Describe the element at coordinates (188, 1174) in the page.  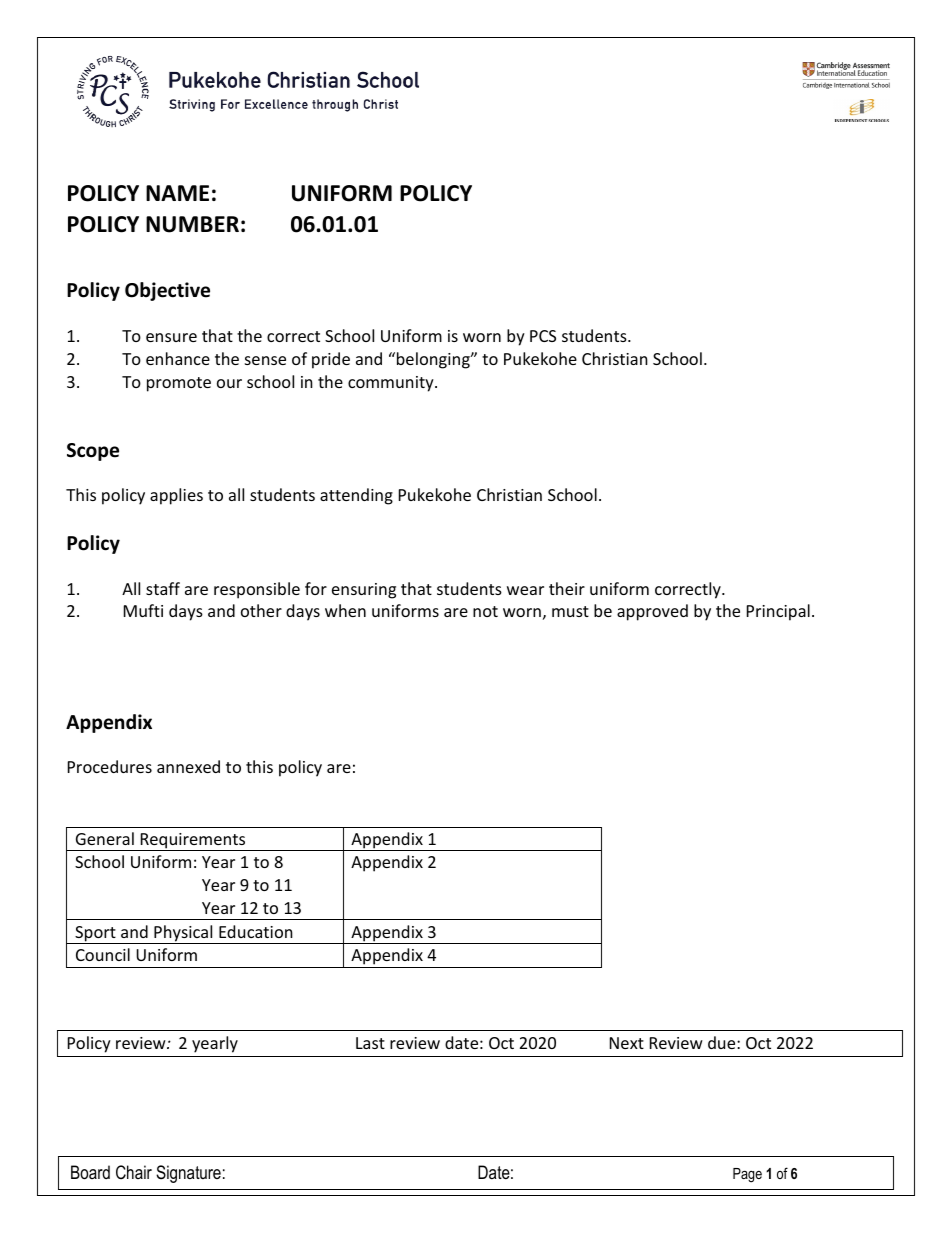
I see `Signature` at that location.
